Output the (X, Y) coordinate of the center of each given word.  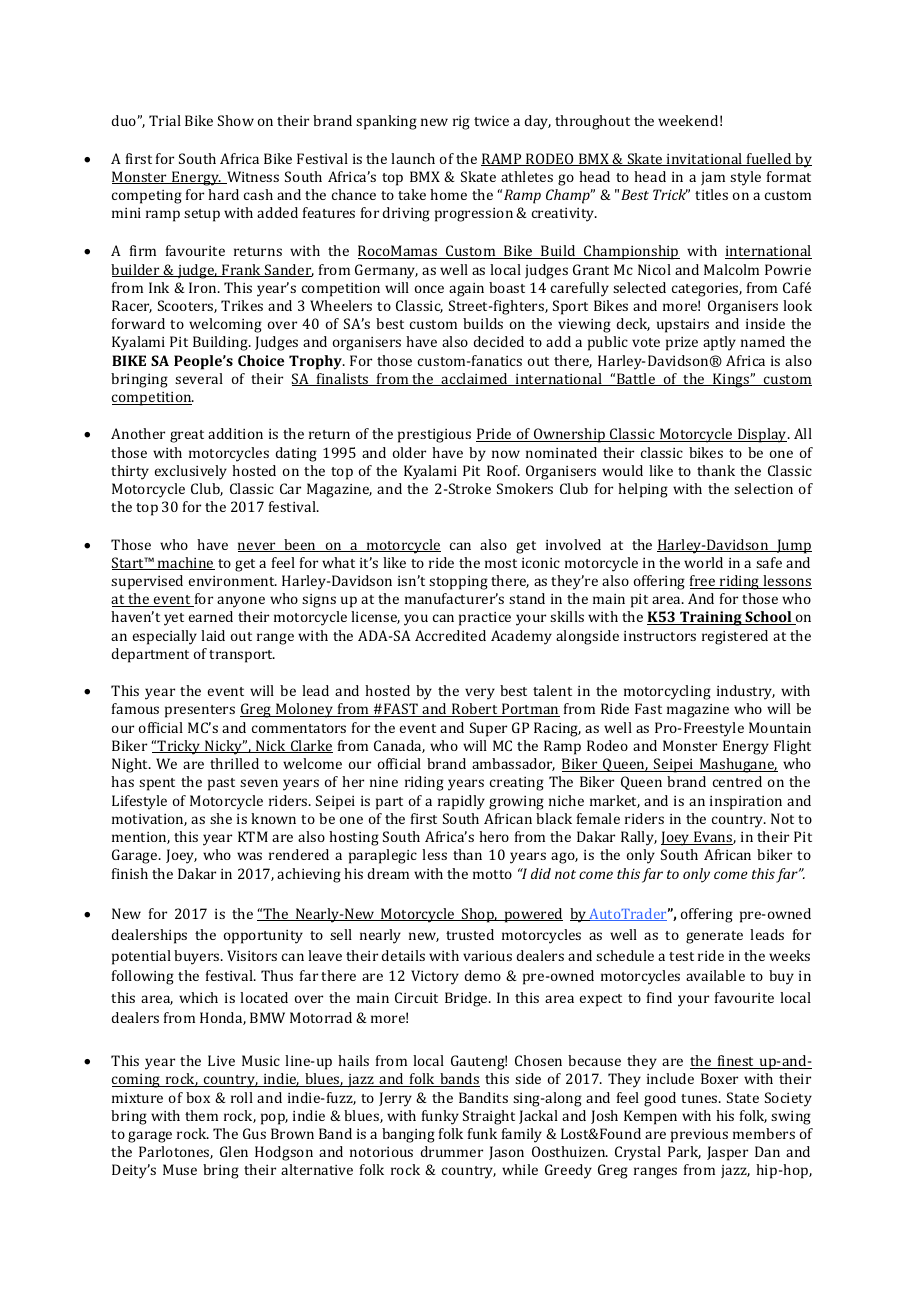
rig (461, 123)
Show (236, 120)
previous (699, 1136)
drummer (452, 1151)
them (201, 1115)
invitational (705, 159)
